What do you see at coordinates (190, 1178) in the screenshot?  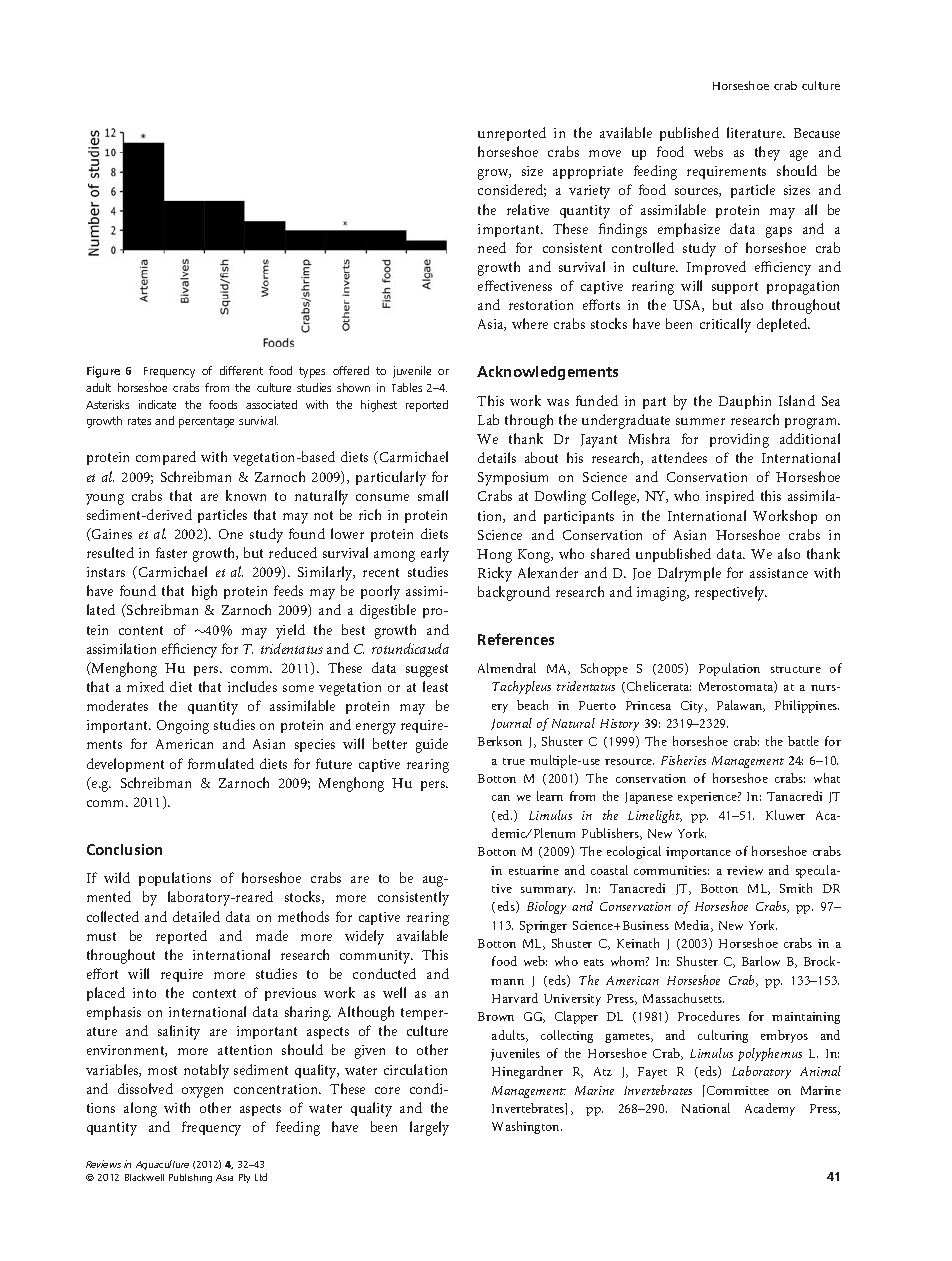 I see `Publishing` at bounding box center [190, 1178].
